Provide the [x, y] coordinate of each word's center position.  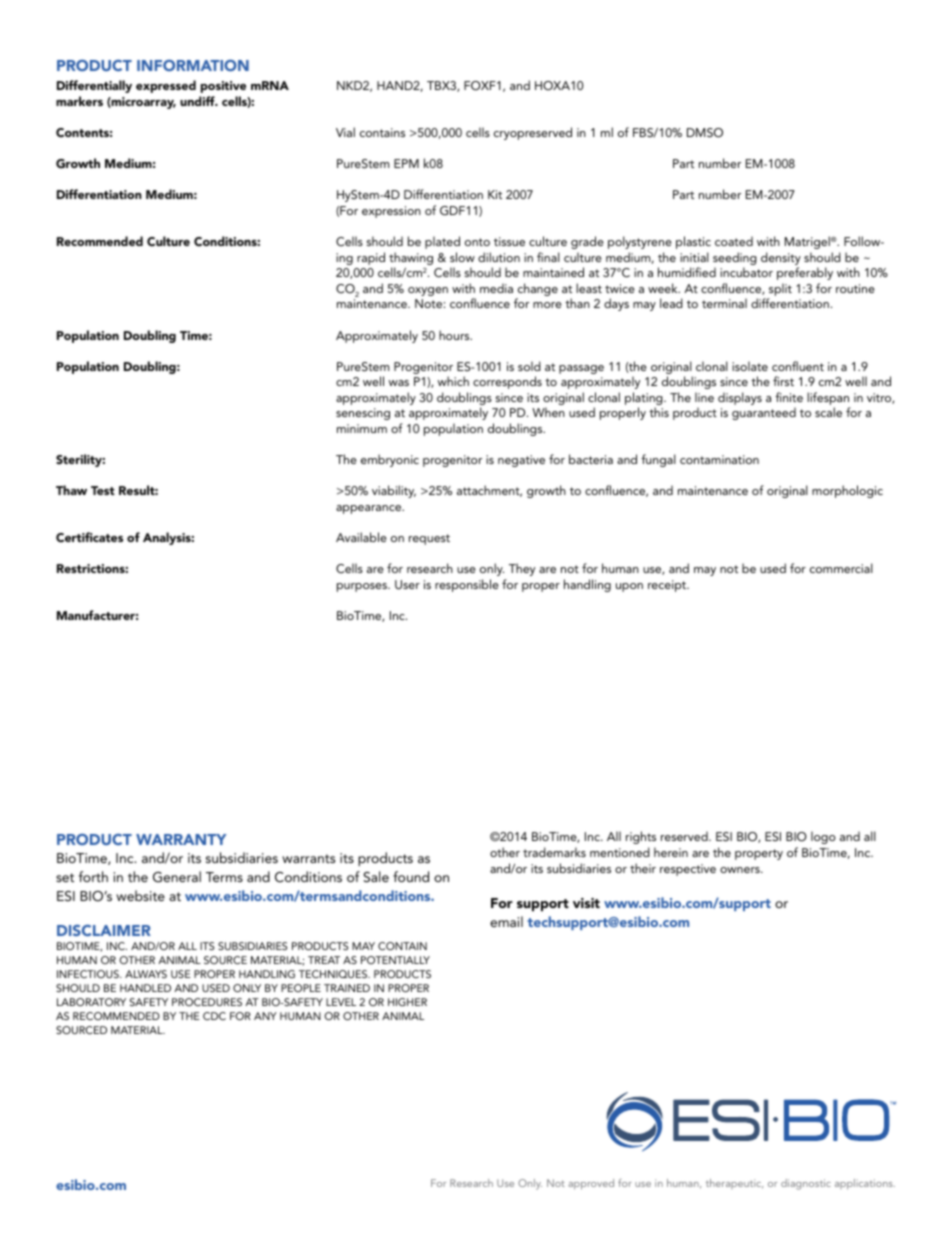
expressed [166, 86]
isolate [750, 366]
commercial [841, 568]
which [453, 381]
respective [688, 870]
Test [103, 490]
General [177, 877]
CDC [214, 1016]
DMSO [705, 133]
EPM [406, 163]
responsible [467, 585]
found [411, 876]
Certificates [89, 537]
